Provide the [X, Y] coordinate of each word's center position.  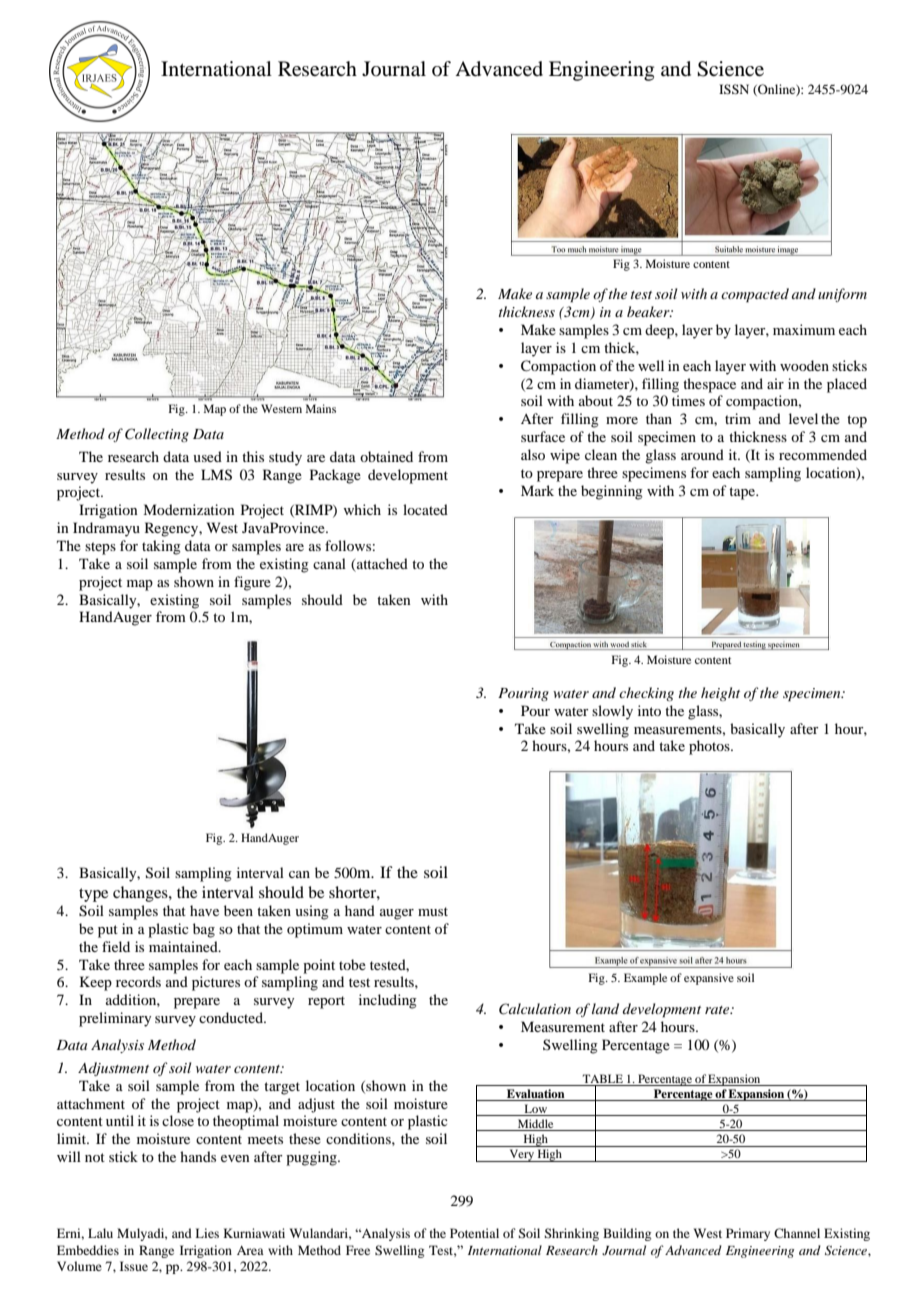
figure [252, 583]
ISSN [734, 89]
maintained [184, 946]
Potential [474, 1233]
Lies [207, 1233]
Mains [321, 408]
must [433, 911]
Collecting [157, 435]
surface [543, 436]
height [720, 694]
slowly [612, 712]
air [775, 383]
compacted [755, 295]
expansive [709, 979]
